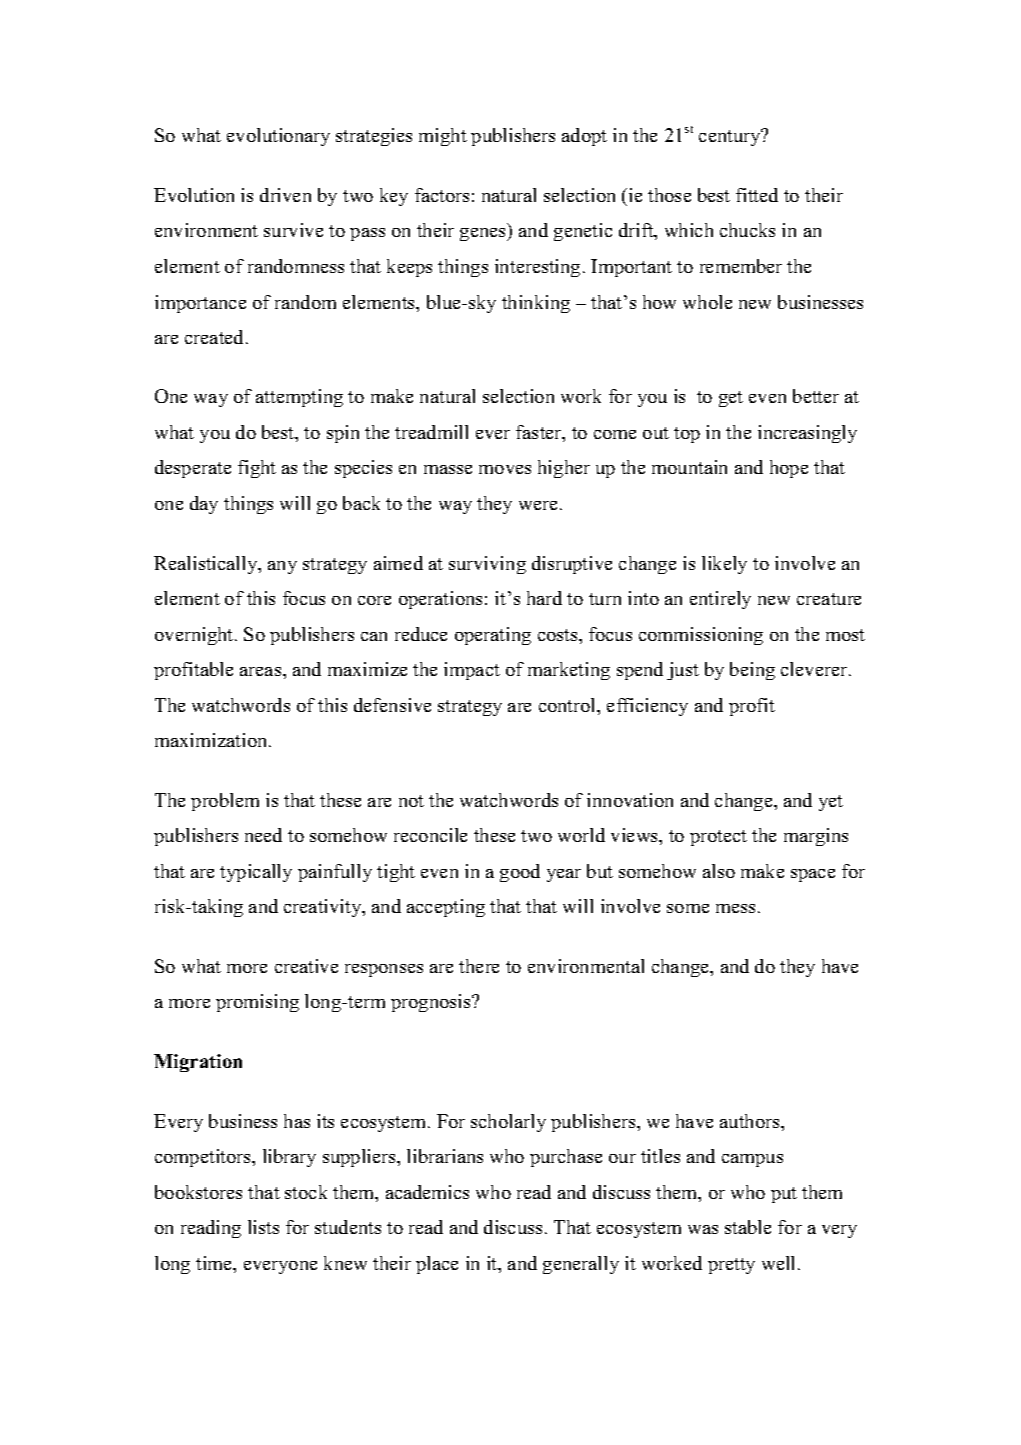 Image resolution: width=1021 pixels, height=1445 pixels. Describe the element at coordinates (757, 195) in the screenshot. I see `fitted` at that location.
